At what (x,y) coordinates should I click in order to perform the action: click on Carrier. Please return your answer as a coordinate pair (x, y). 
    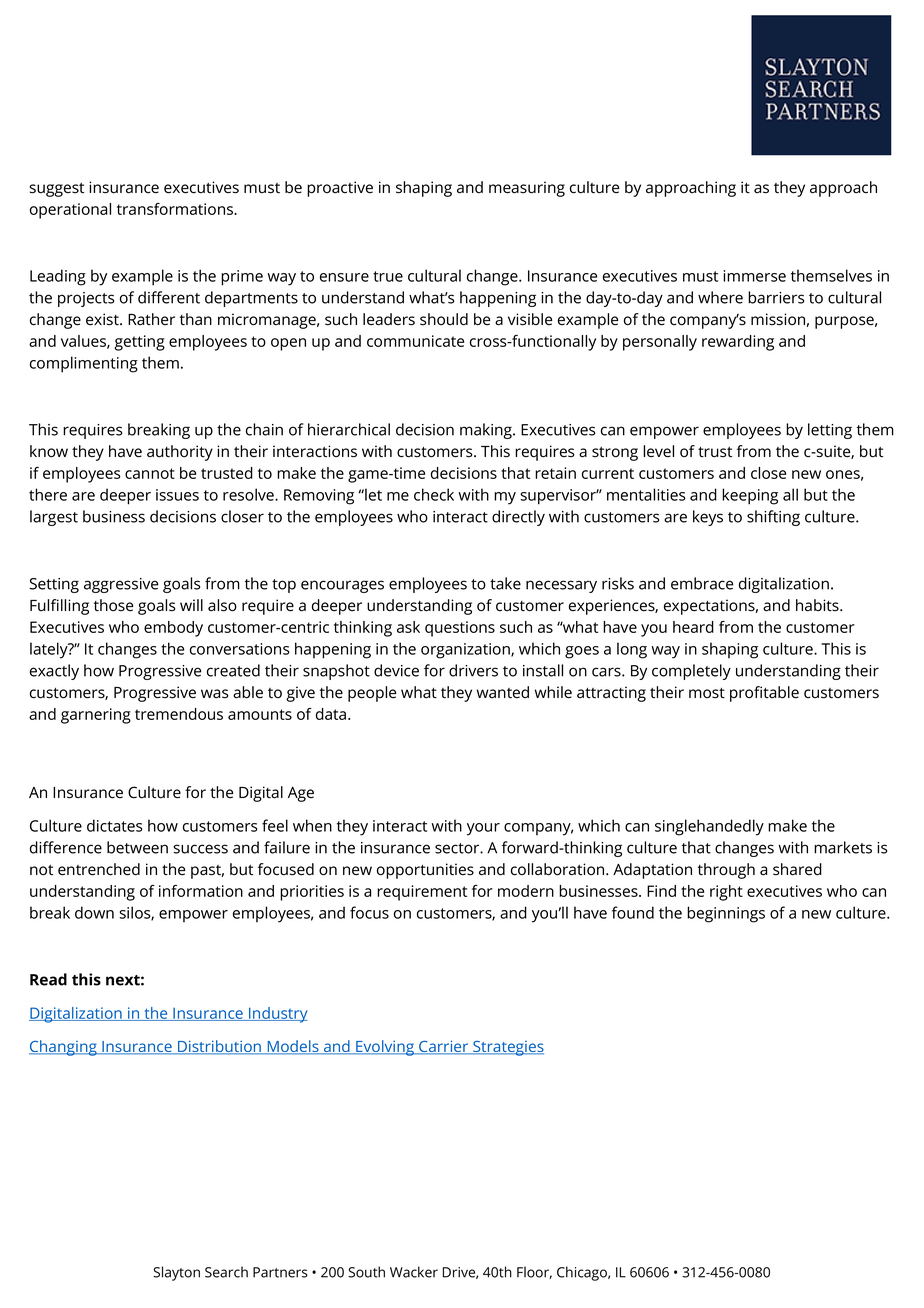
    Looking at the image, I should click on (444, 1047).
